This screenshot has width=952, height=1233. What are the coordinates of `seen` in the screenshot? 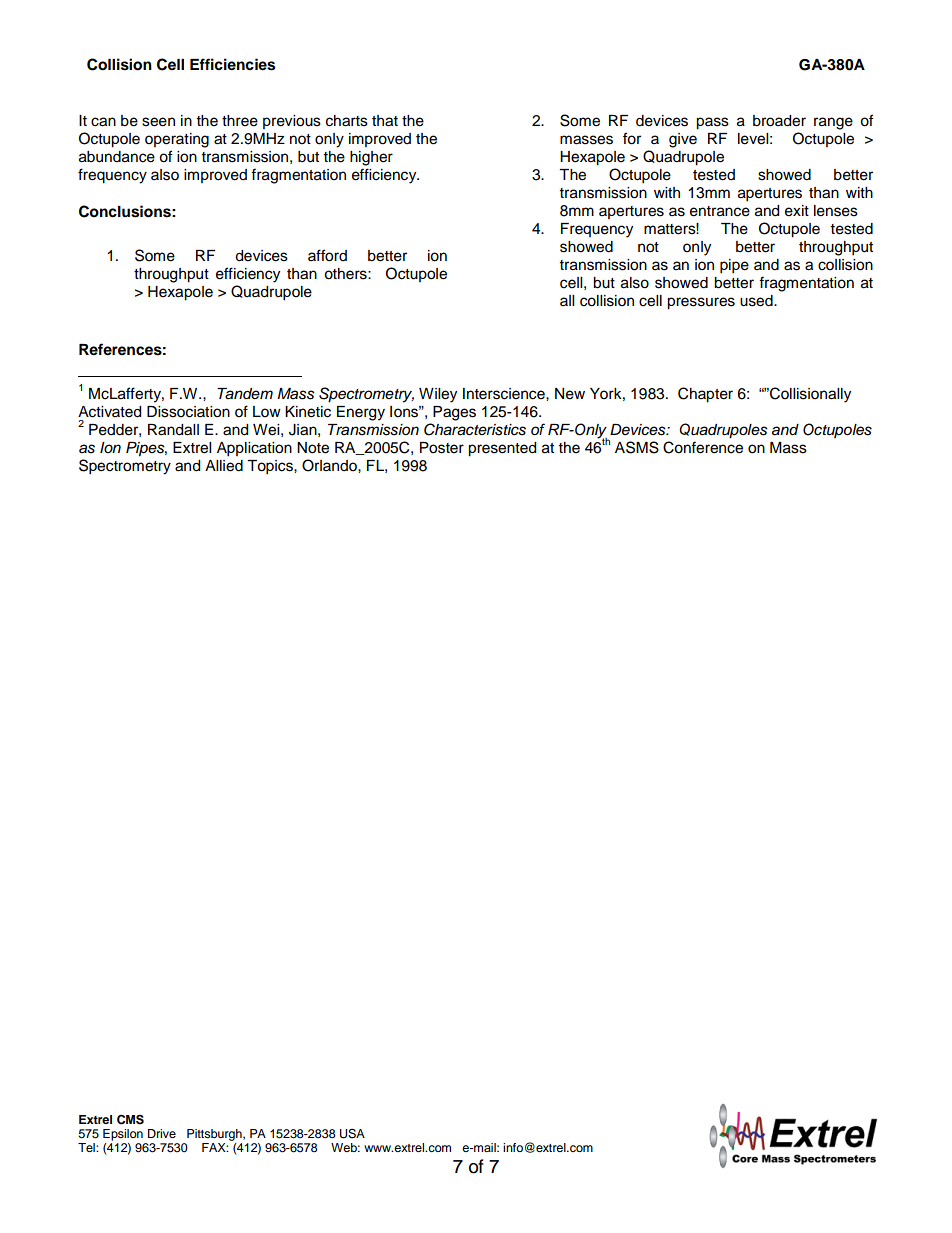 It's located at (158, 122).
